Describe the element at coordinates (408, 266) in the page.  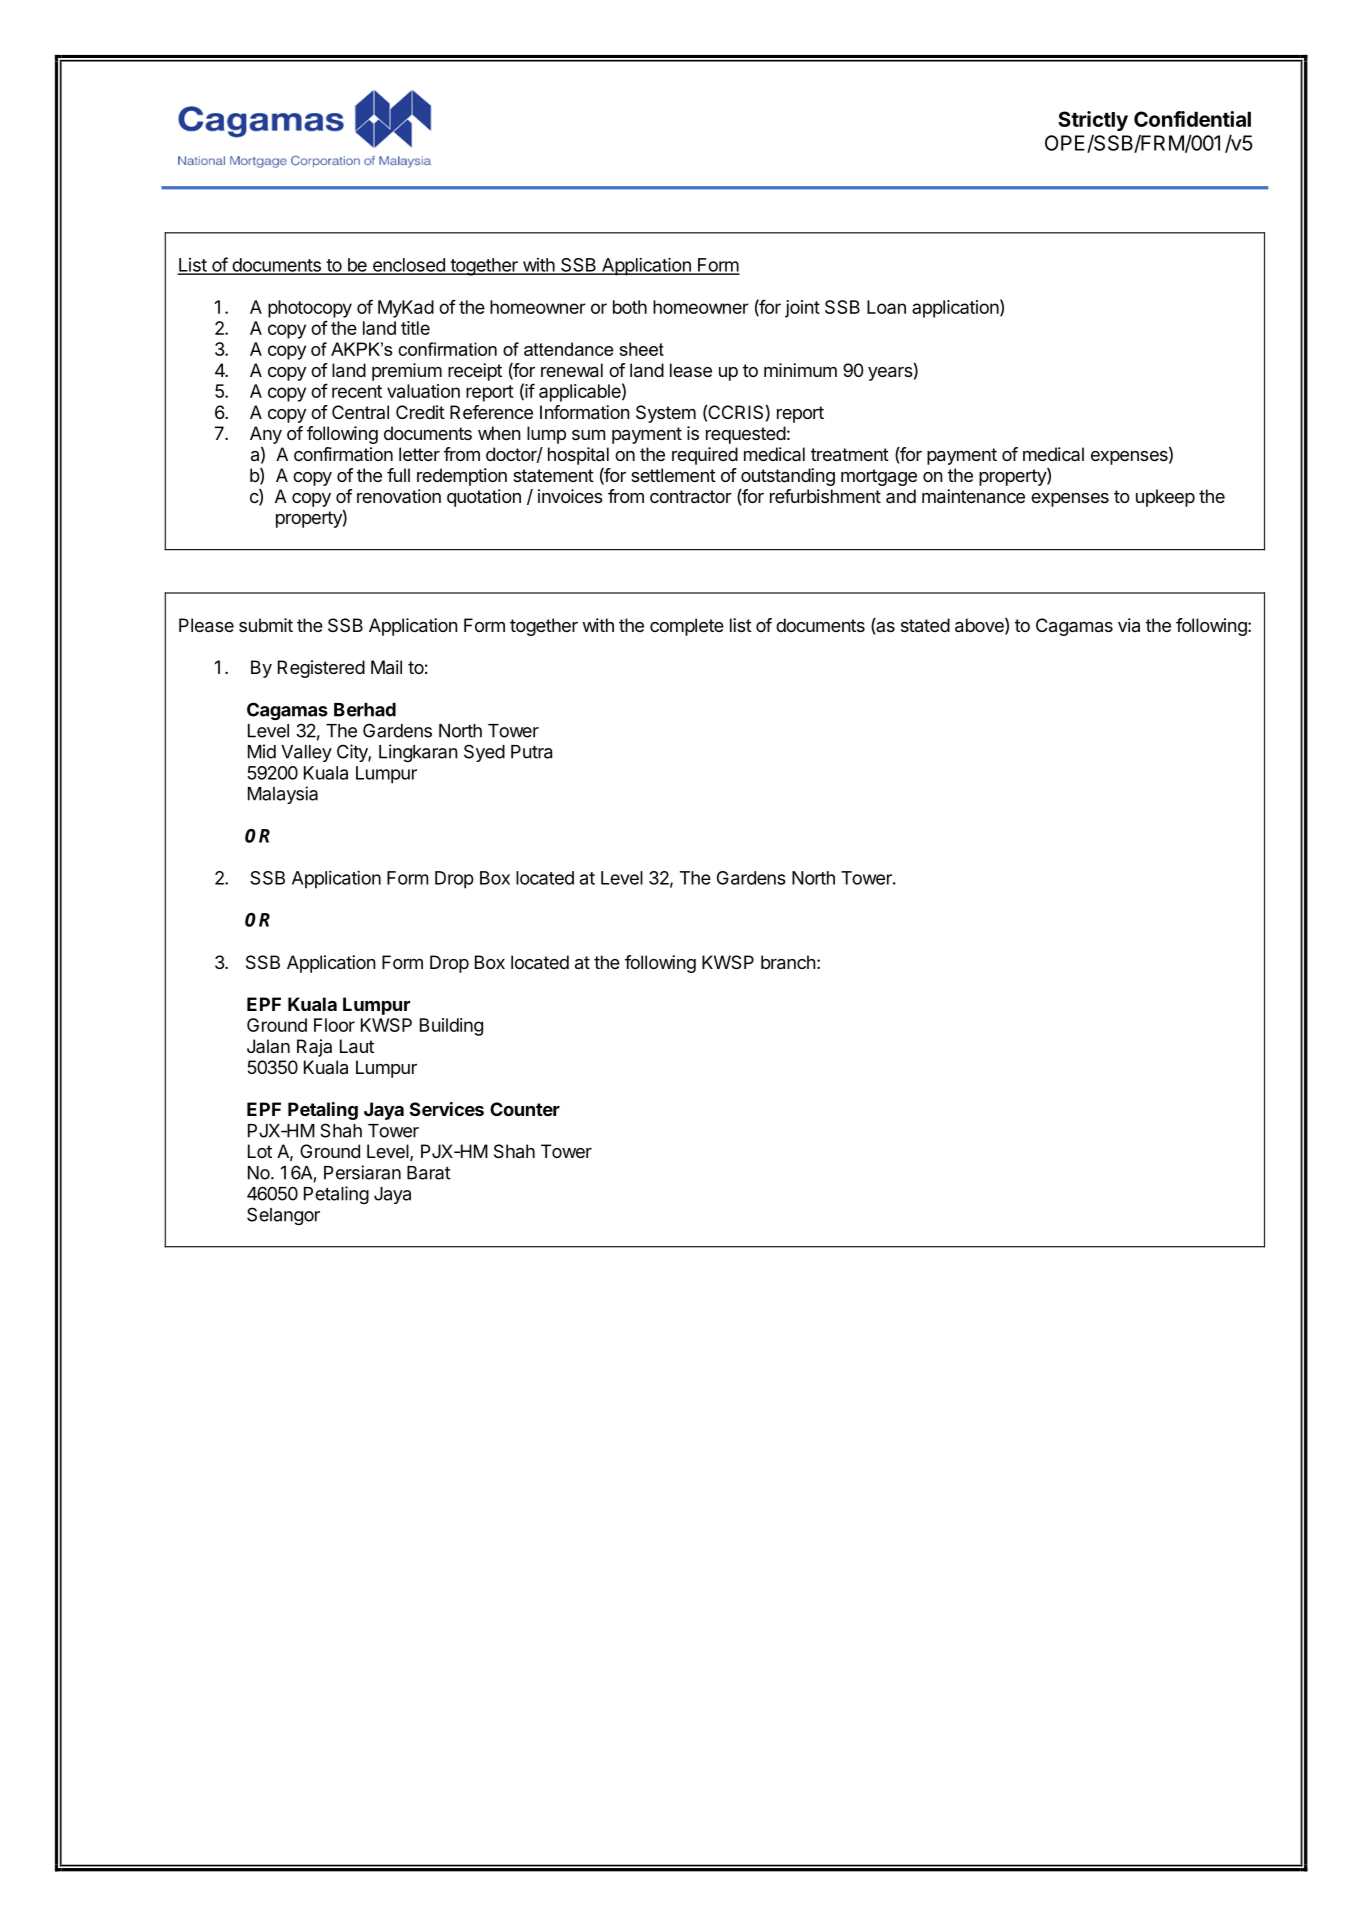
I see `enclosed` at that location.
